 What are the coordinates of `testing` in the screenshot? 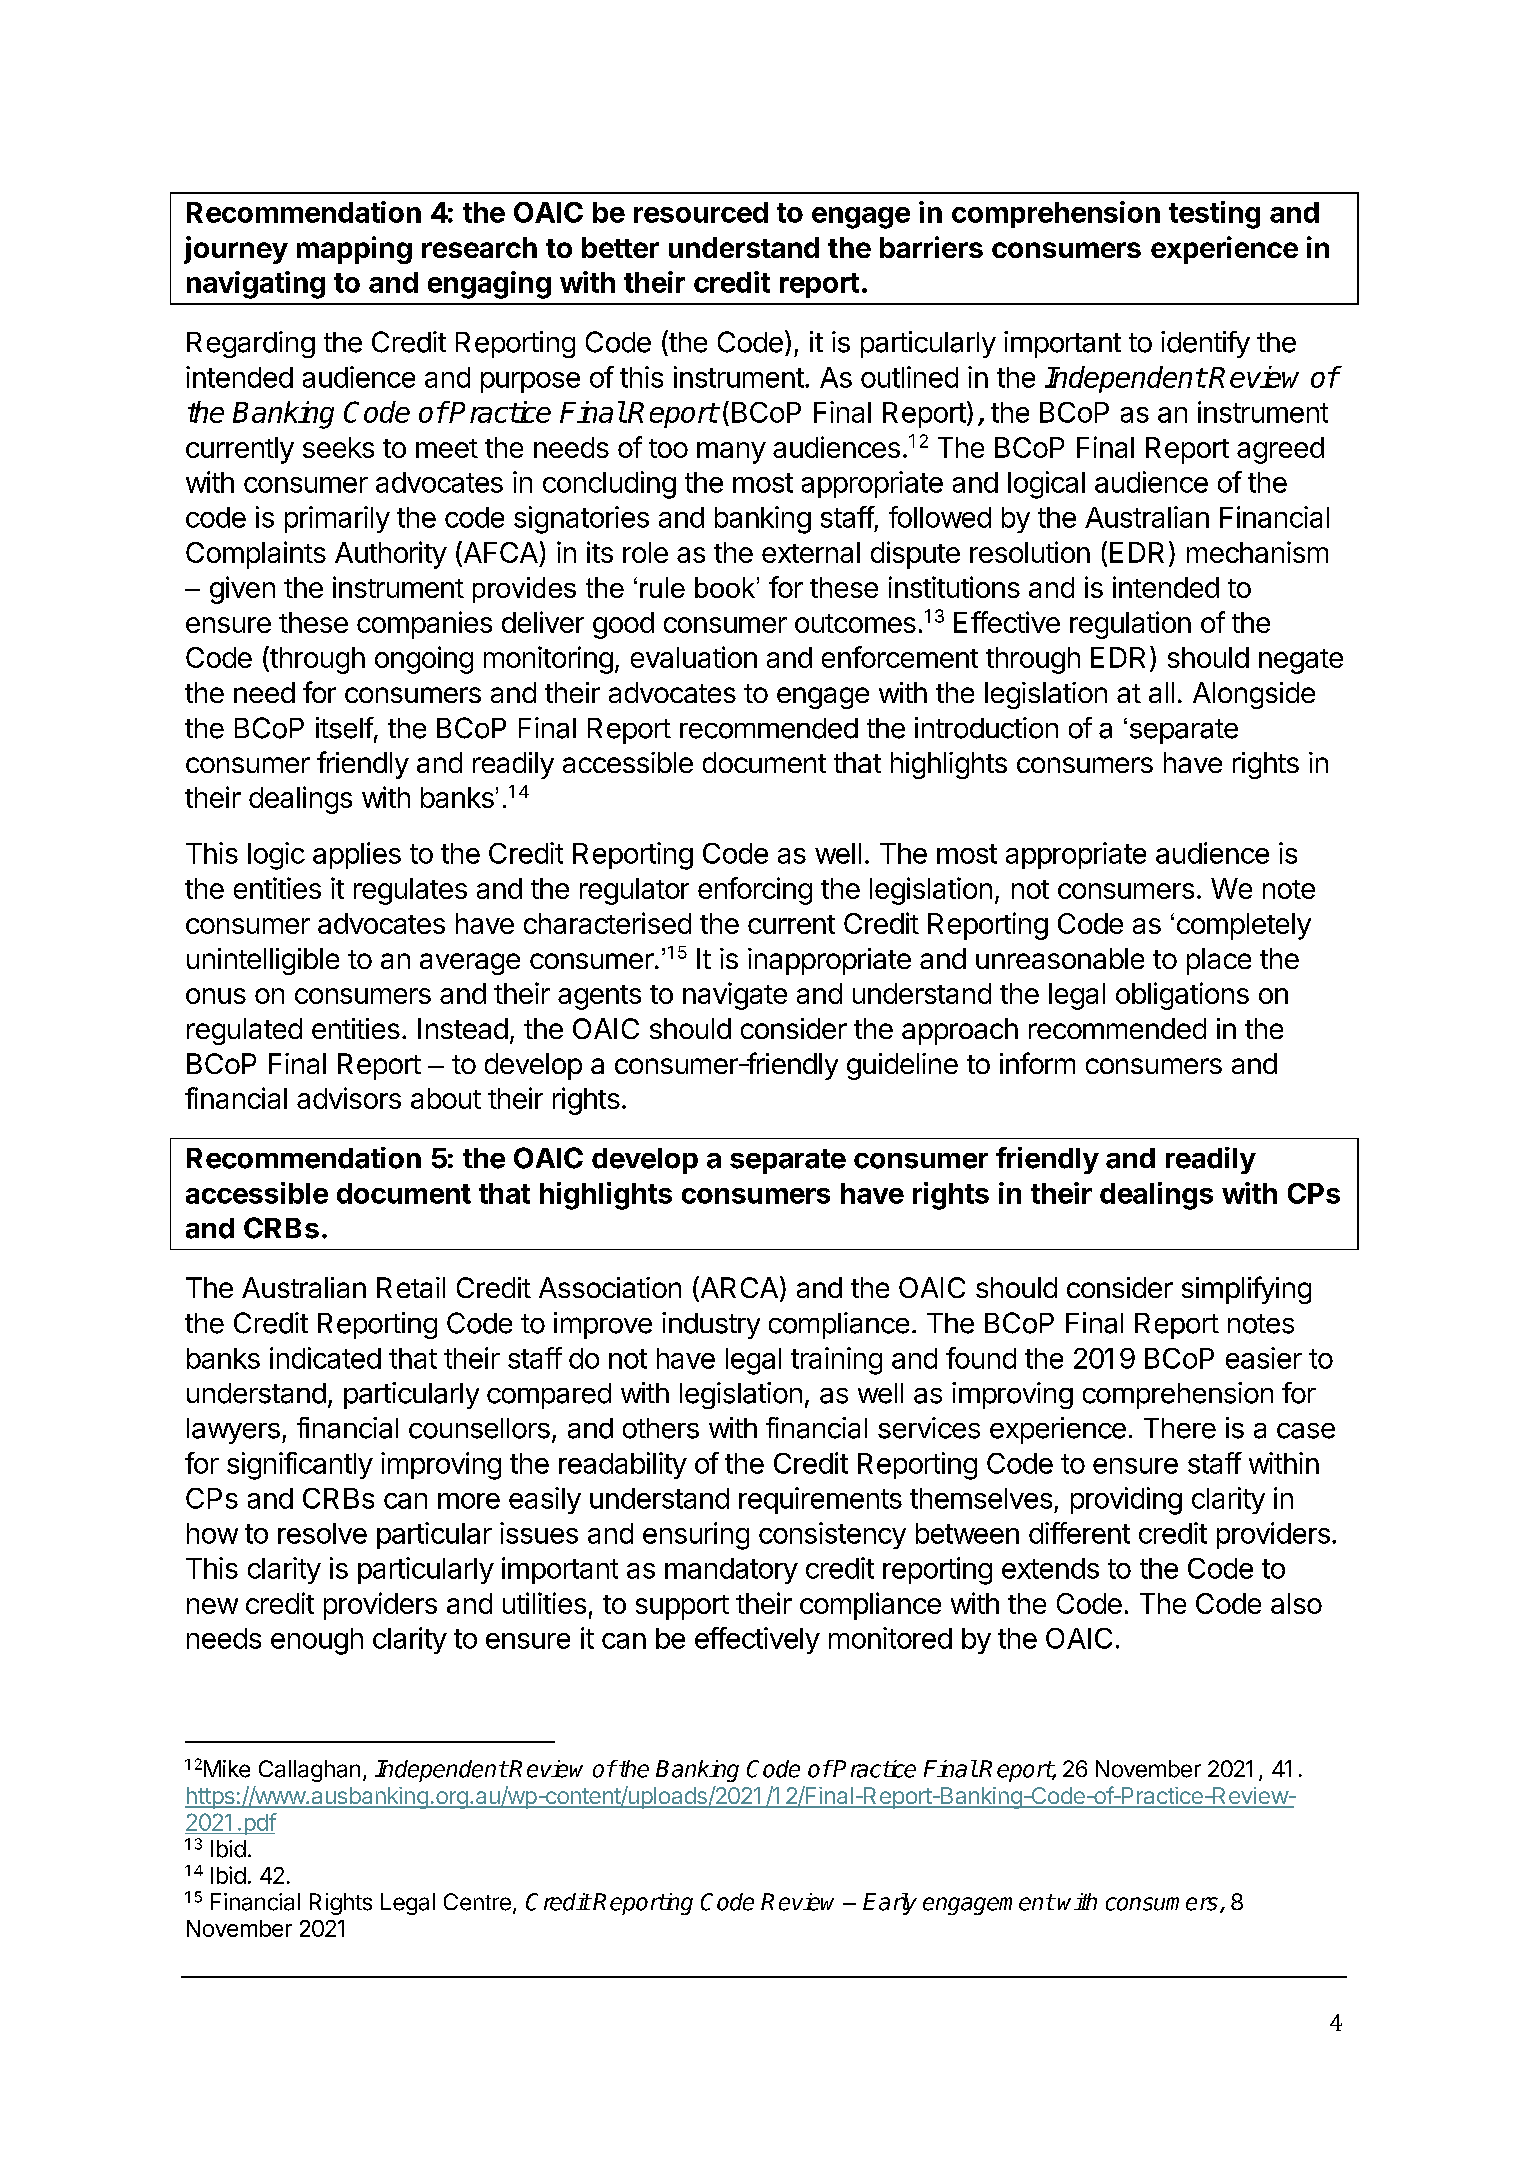 It's located at (1214, 215).
